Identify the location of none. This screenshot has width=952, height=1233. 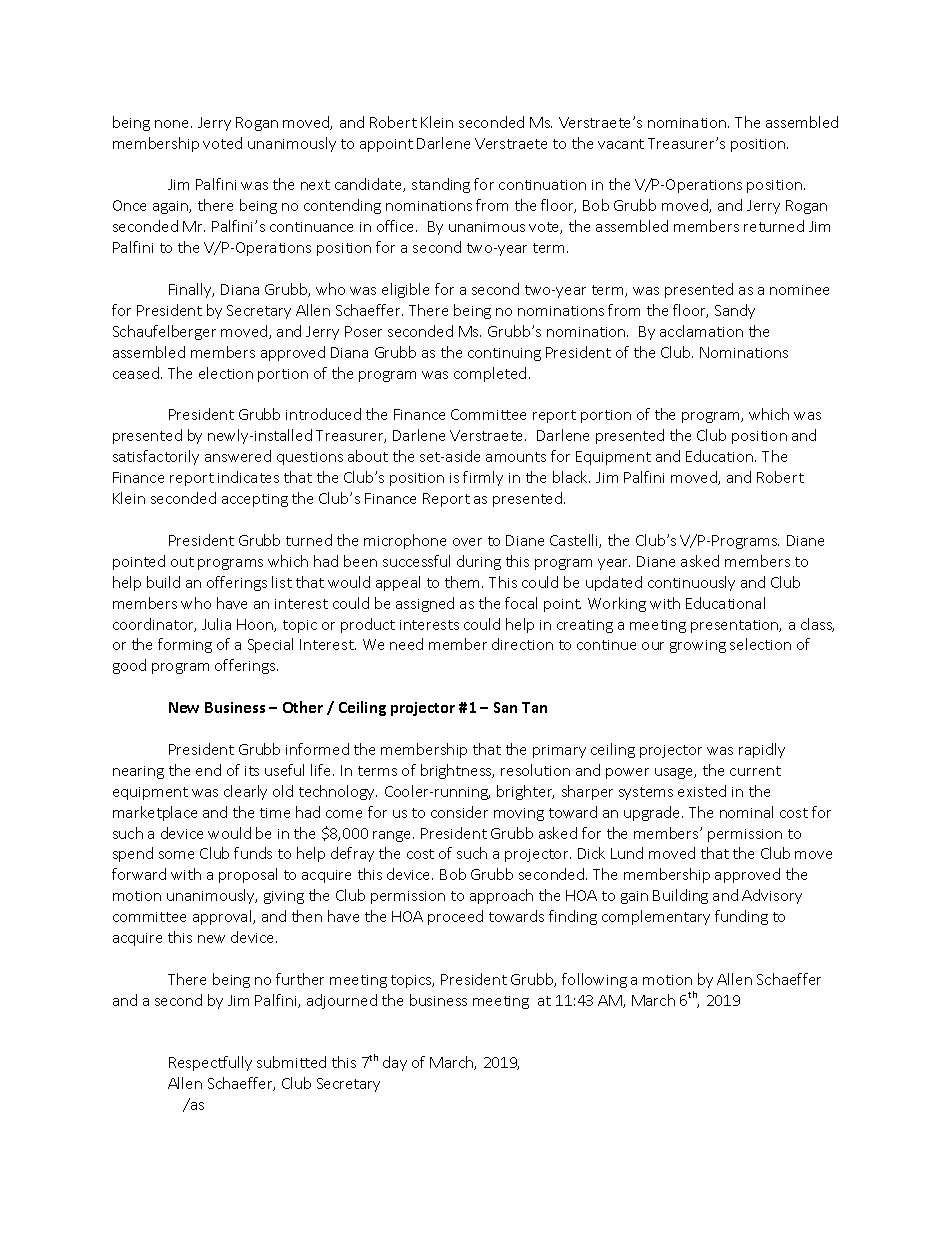
(173, 124).
